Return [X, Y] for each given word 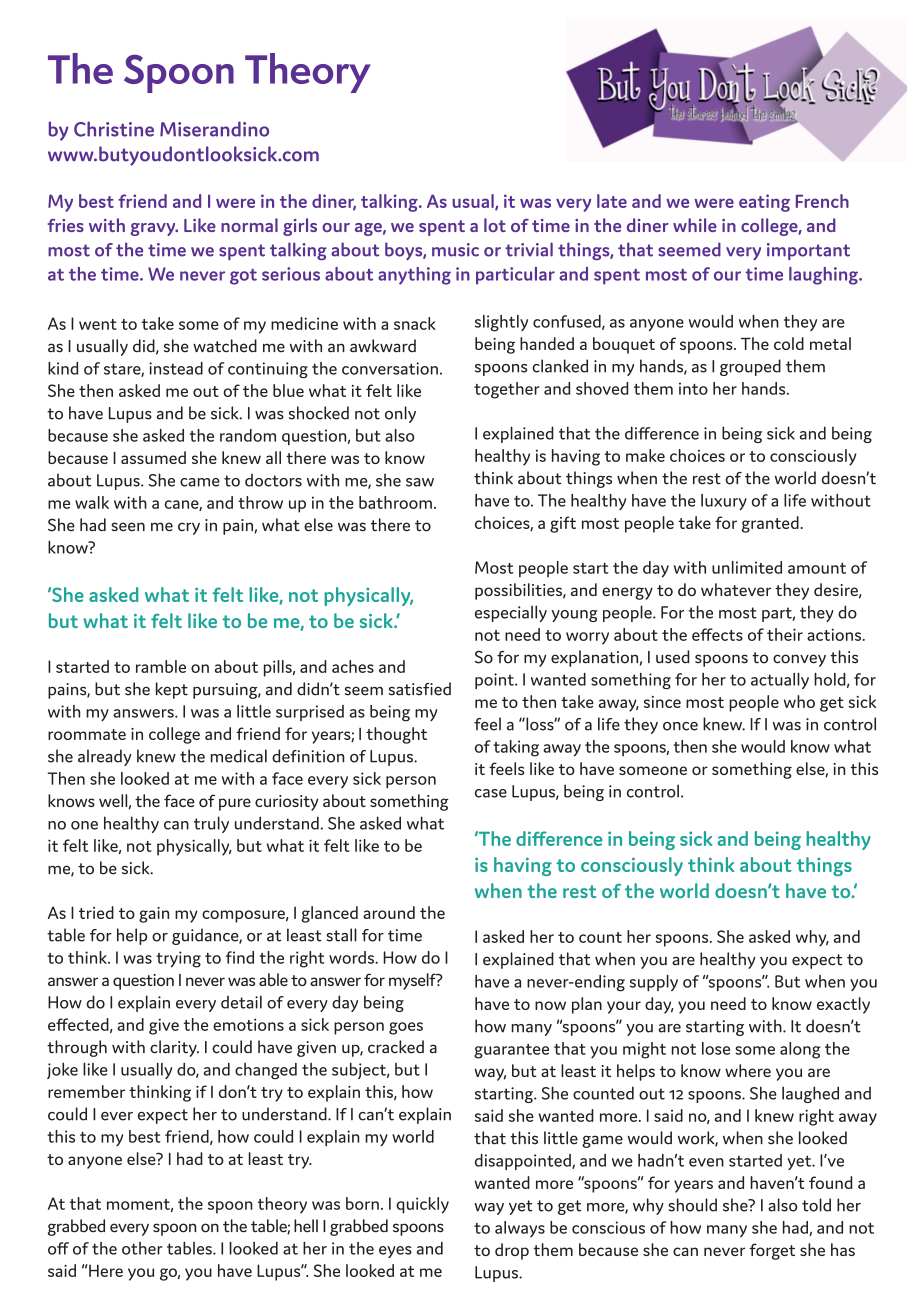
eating [764, 203]
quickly [422, 1205]
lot [495, 225]
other [142, 1248]
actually [780, 681]
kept [172, 690]
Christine [114, 129]
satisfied [420, 689]
